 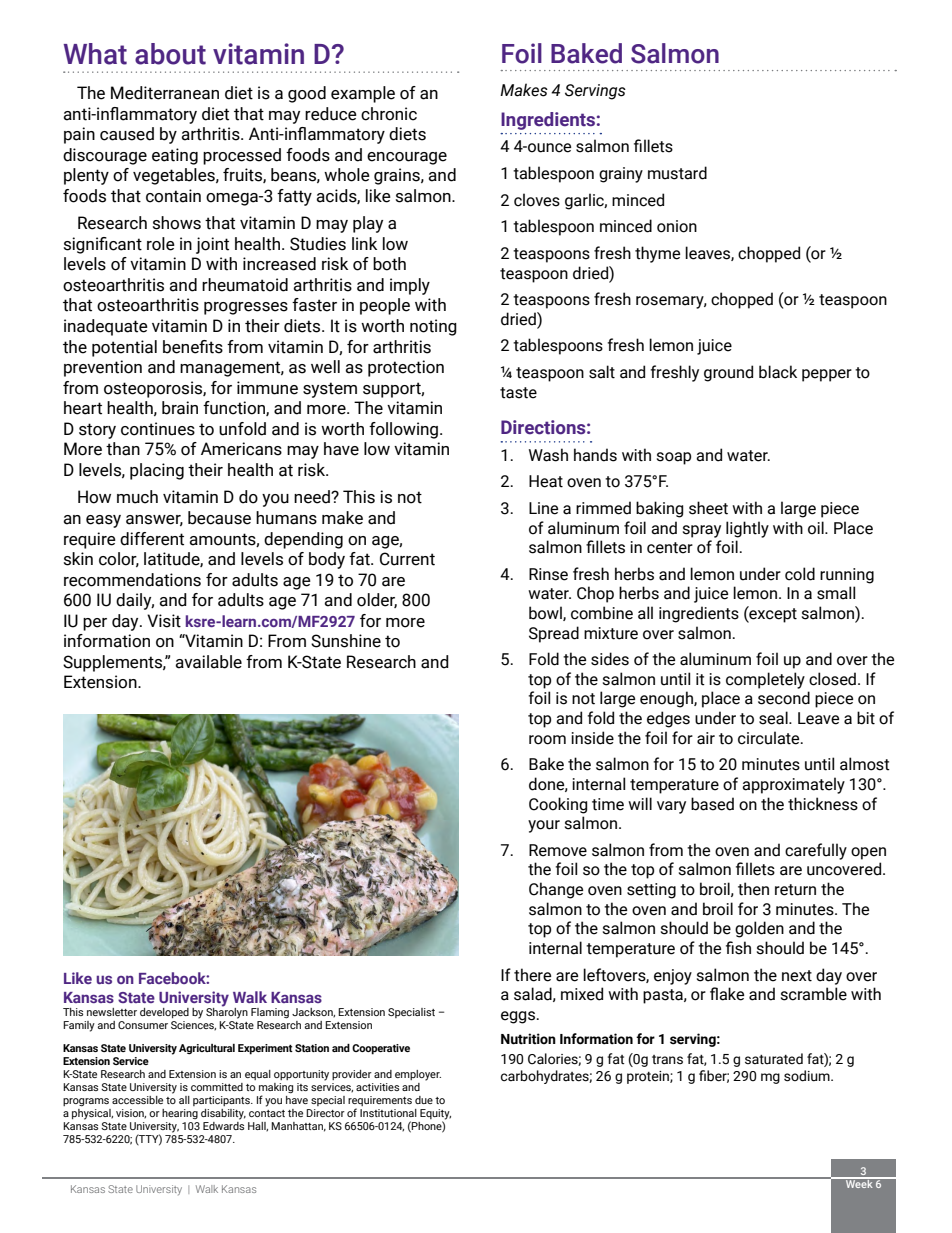 I want to click on available, so click(x=208, y=662).
